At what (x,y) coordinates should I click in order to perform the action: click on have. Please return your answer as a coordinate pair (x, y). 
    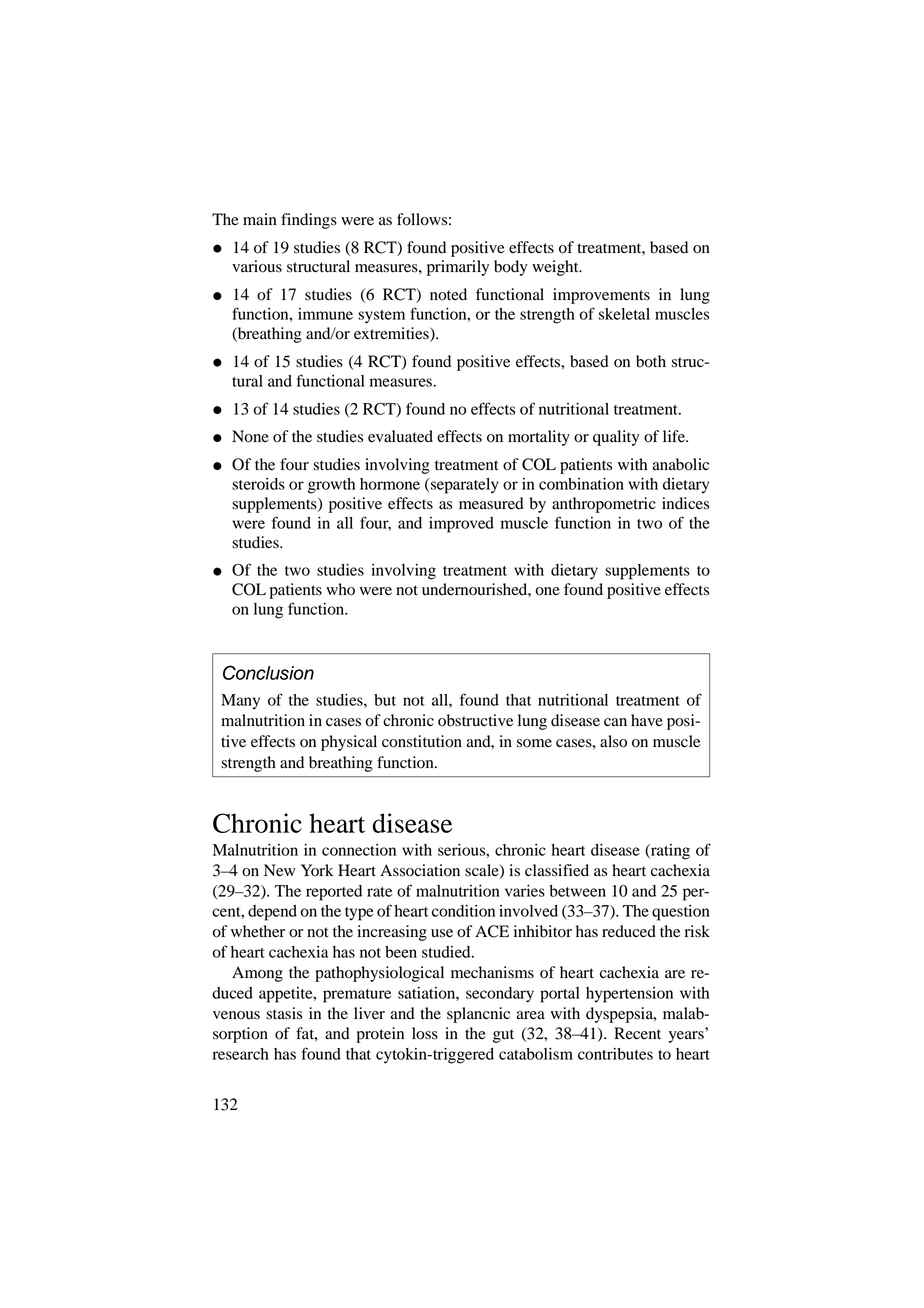
    Looking at the image, I should click on (647, 720).
